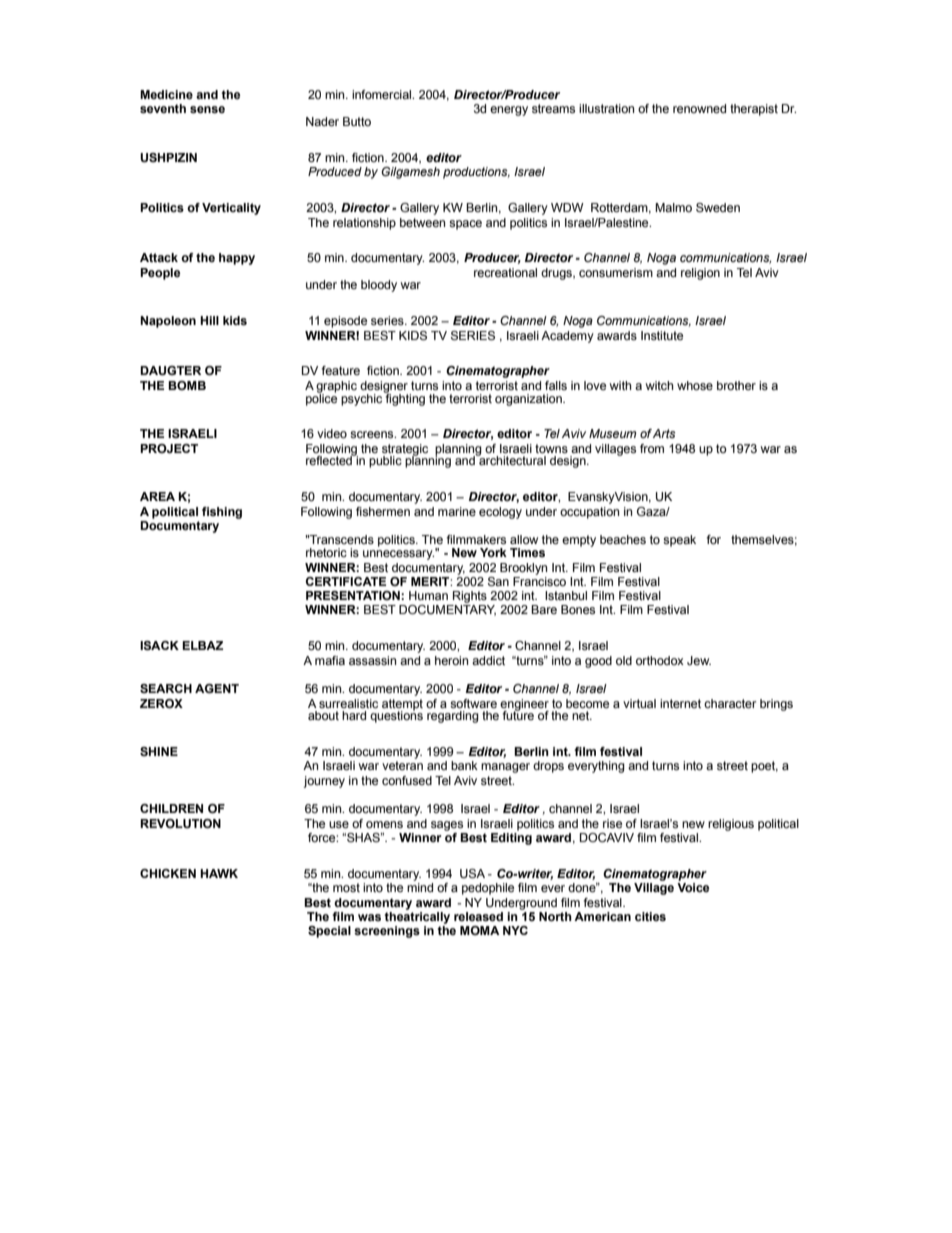 Image resolution: width=952 pixels, height=1233 pixels. I want to click on released, so click(478, 916).
